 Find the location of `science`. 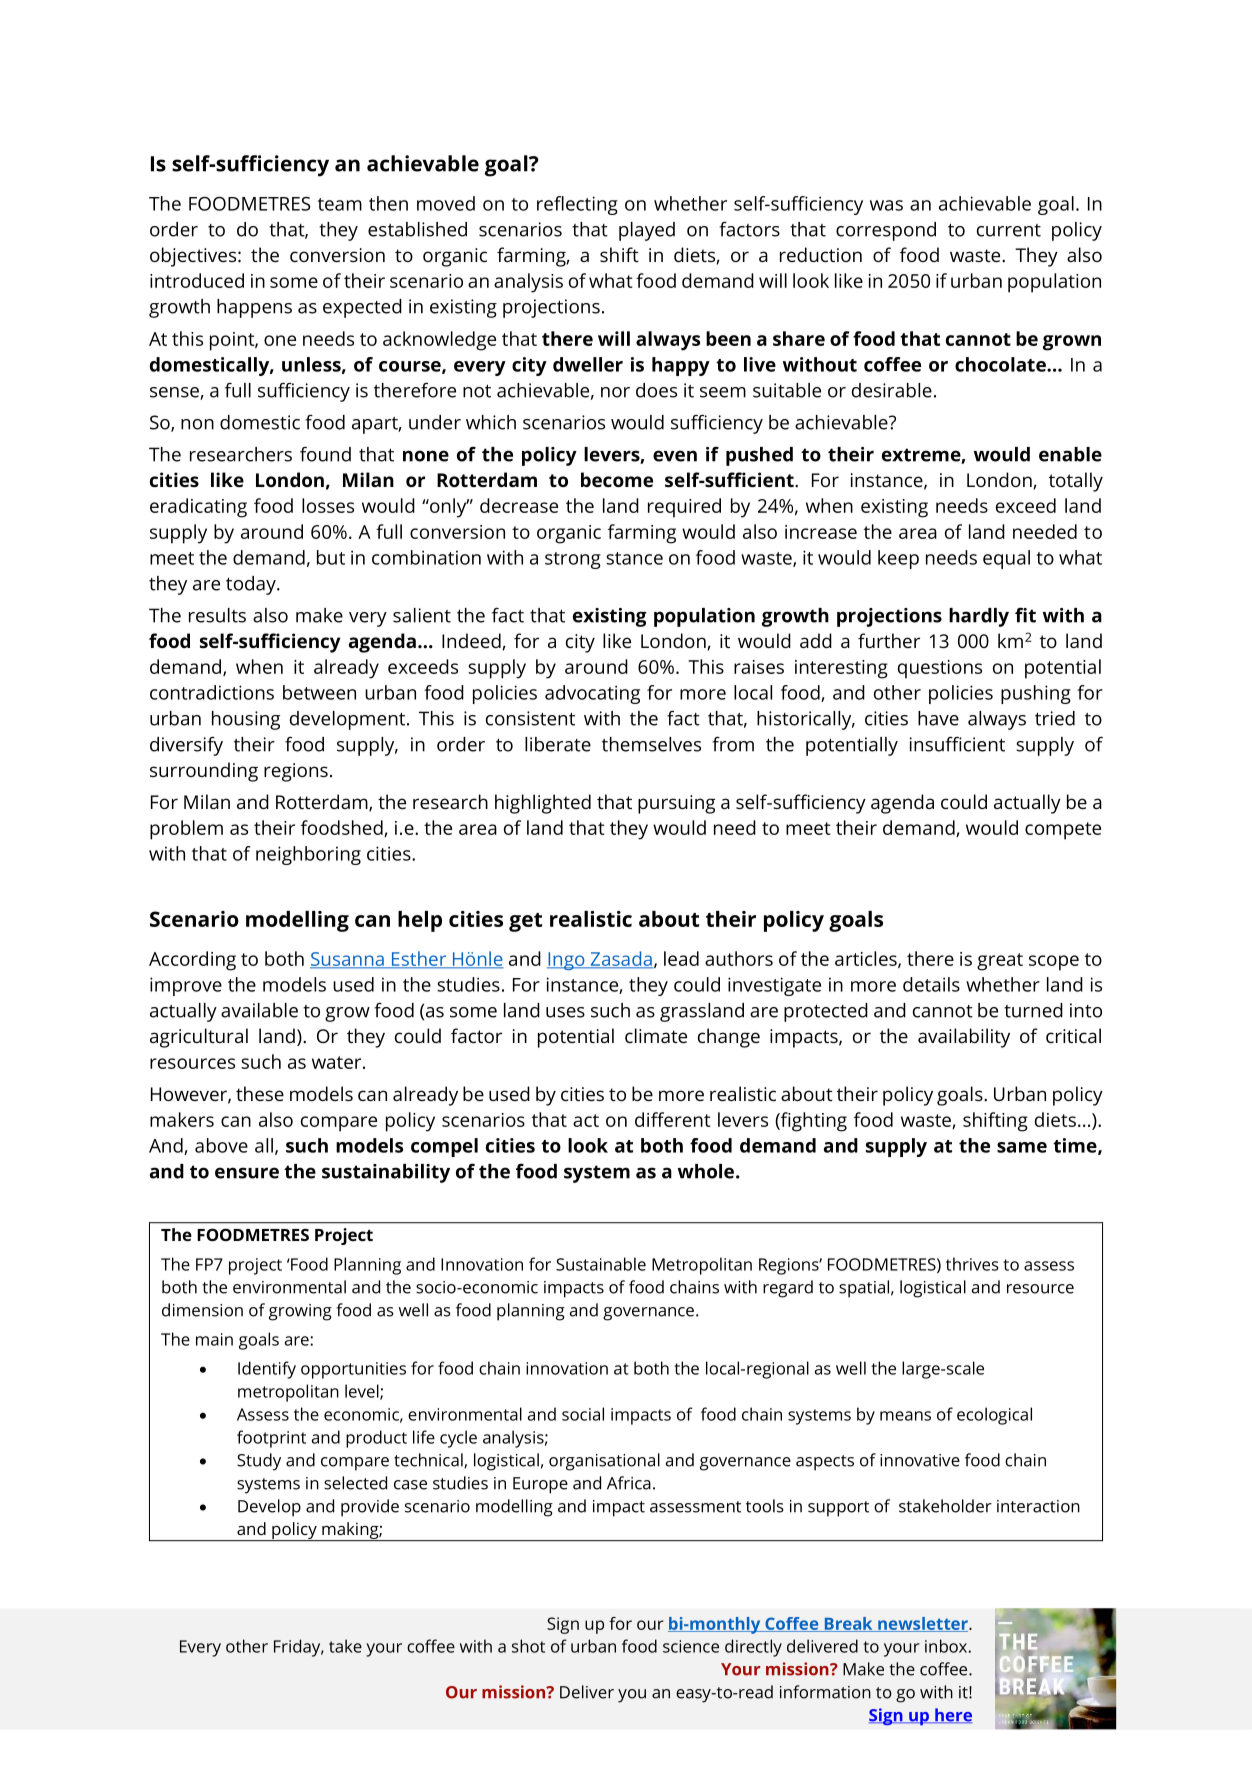

science is located at coordinates (691, 1646).
